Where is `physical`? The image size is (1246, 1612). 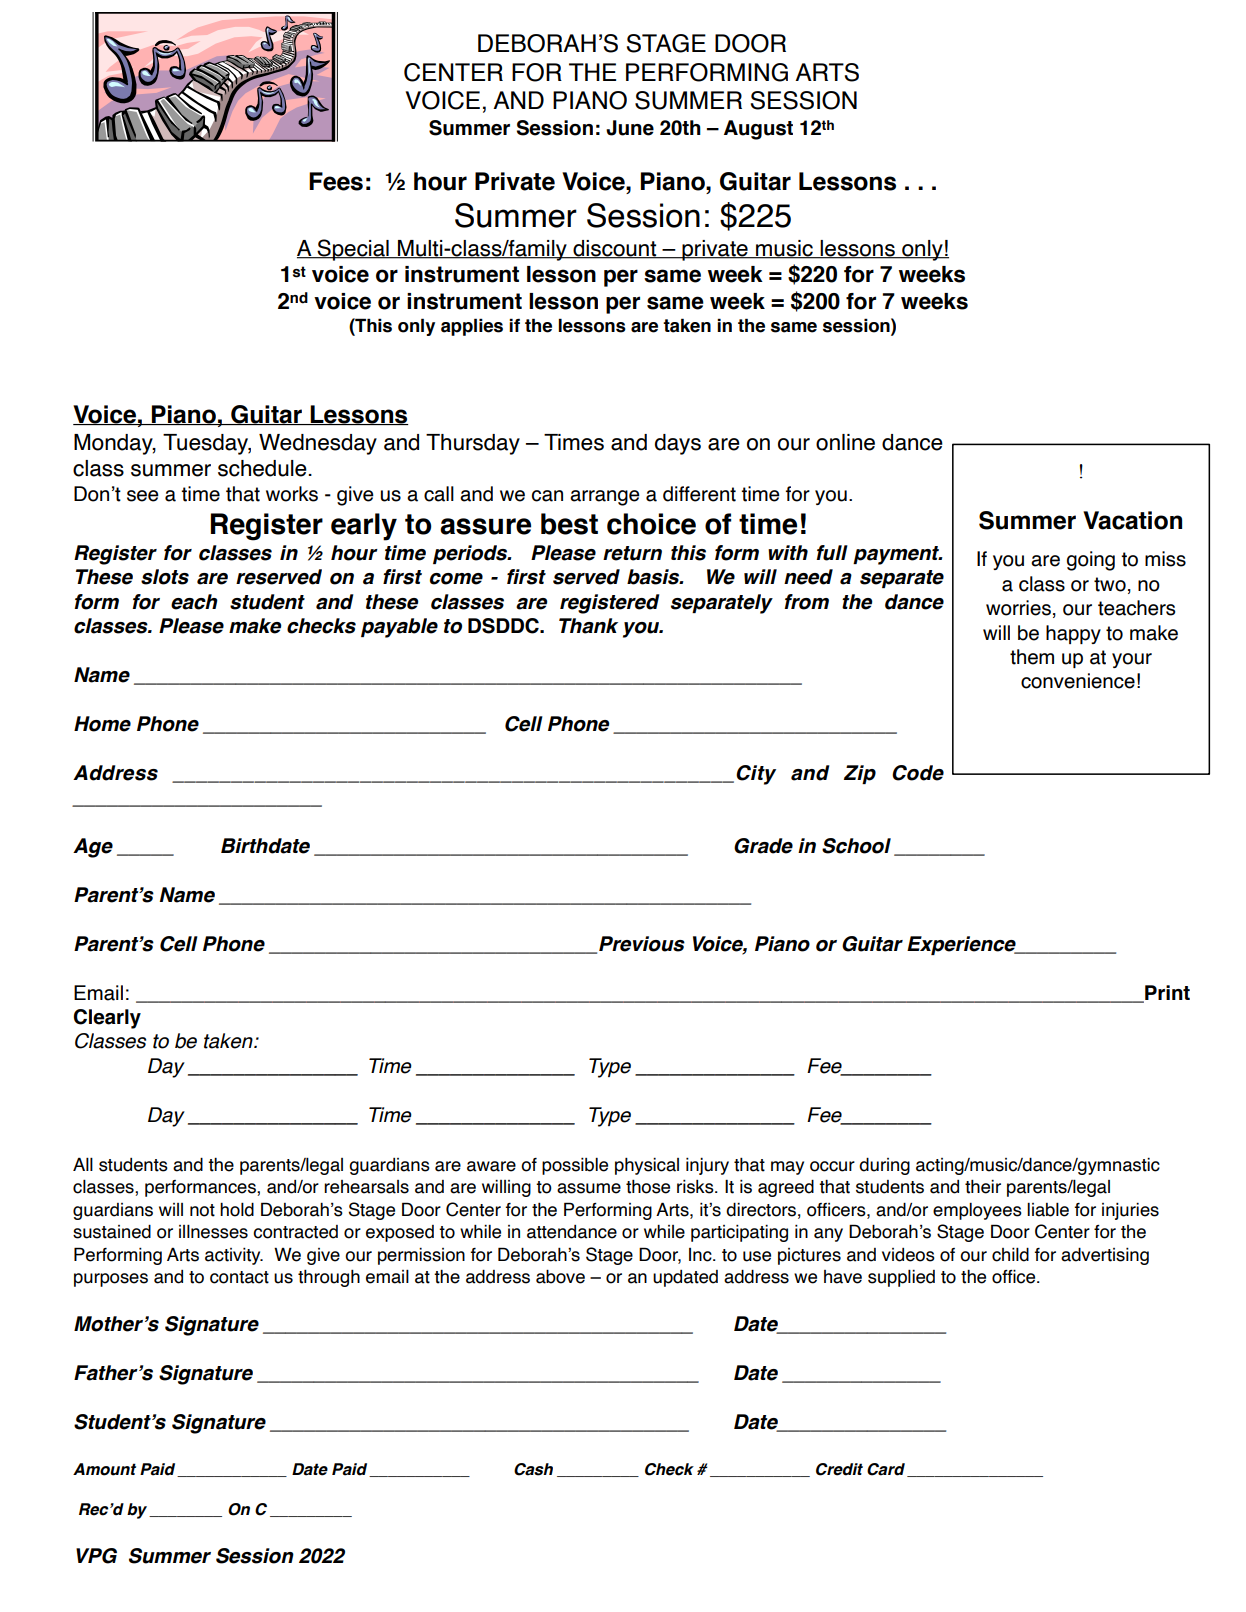
physical is located at coordinates (647, 1166).
